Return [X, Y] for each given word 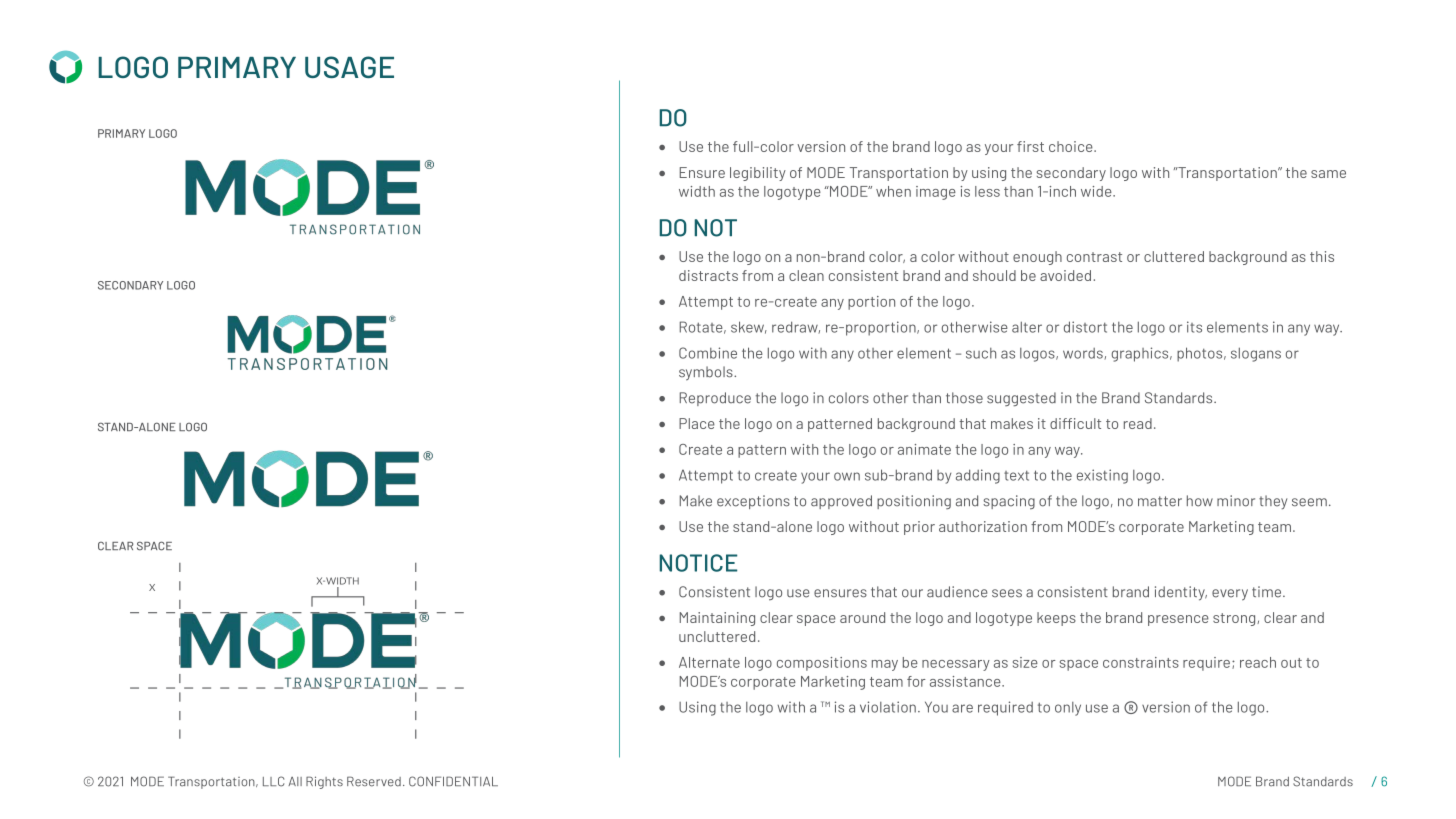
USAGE [349, 67]
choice [1072, 146]
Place [697, 423]
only [1068, 709]
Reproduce [715, 399]
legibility [758, 174]
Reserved [374, 781]
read [1138, 423]
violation [888, 707]
